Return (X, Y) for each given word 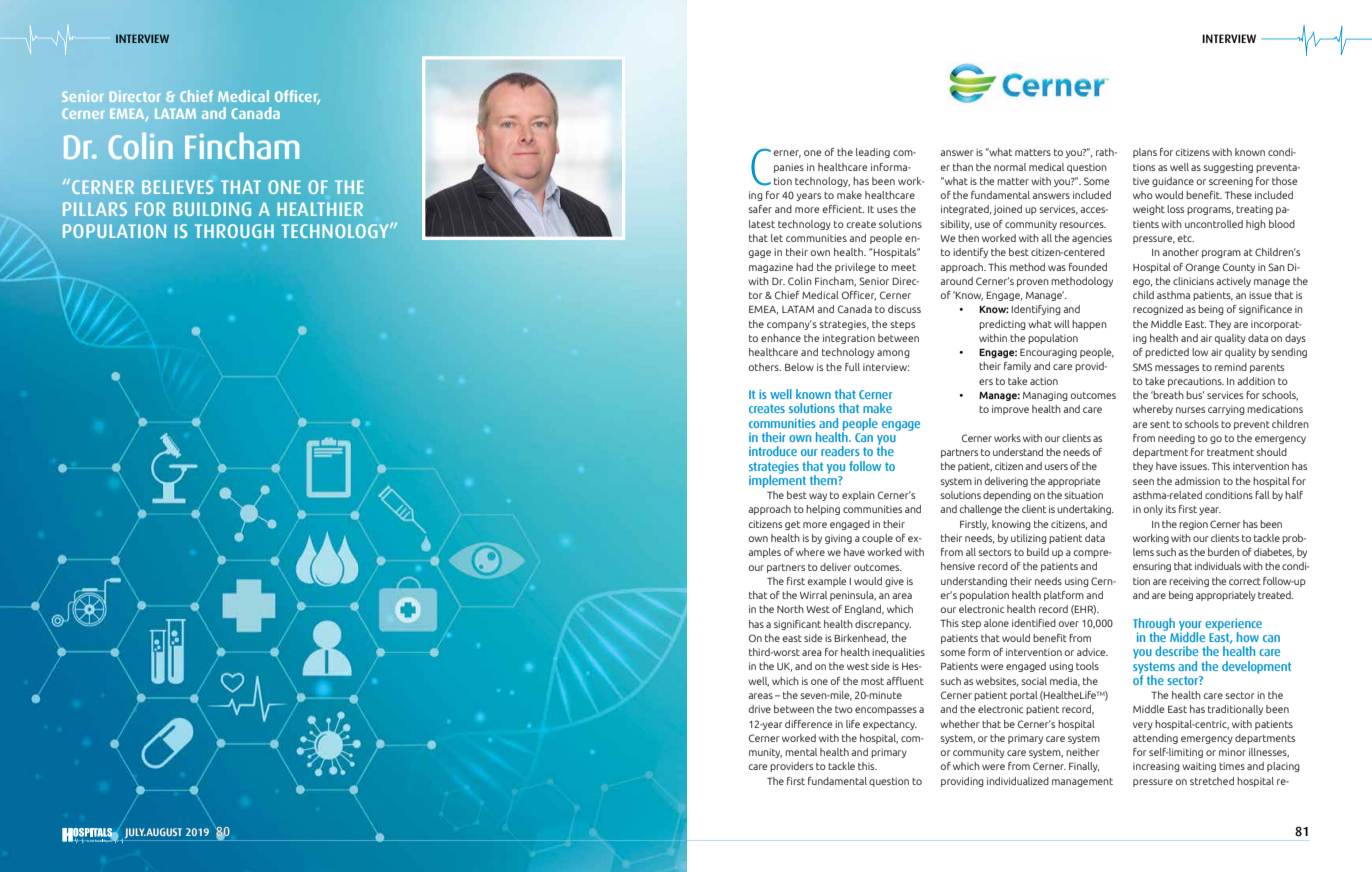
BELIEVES (177, 187)
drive (760, 709)
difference (808, 724)
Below (799, 367)
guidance (1173, 182)
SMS (1142, 367)
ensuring (1152, 567)
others (765, 367)
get (792, 525)
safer (760, 209)
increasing (1156, 767)
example (827, 582)
